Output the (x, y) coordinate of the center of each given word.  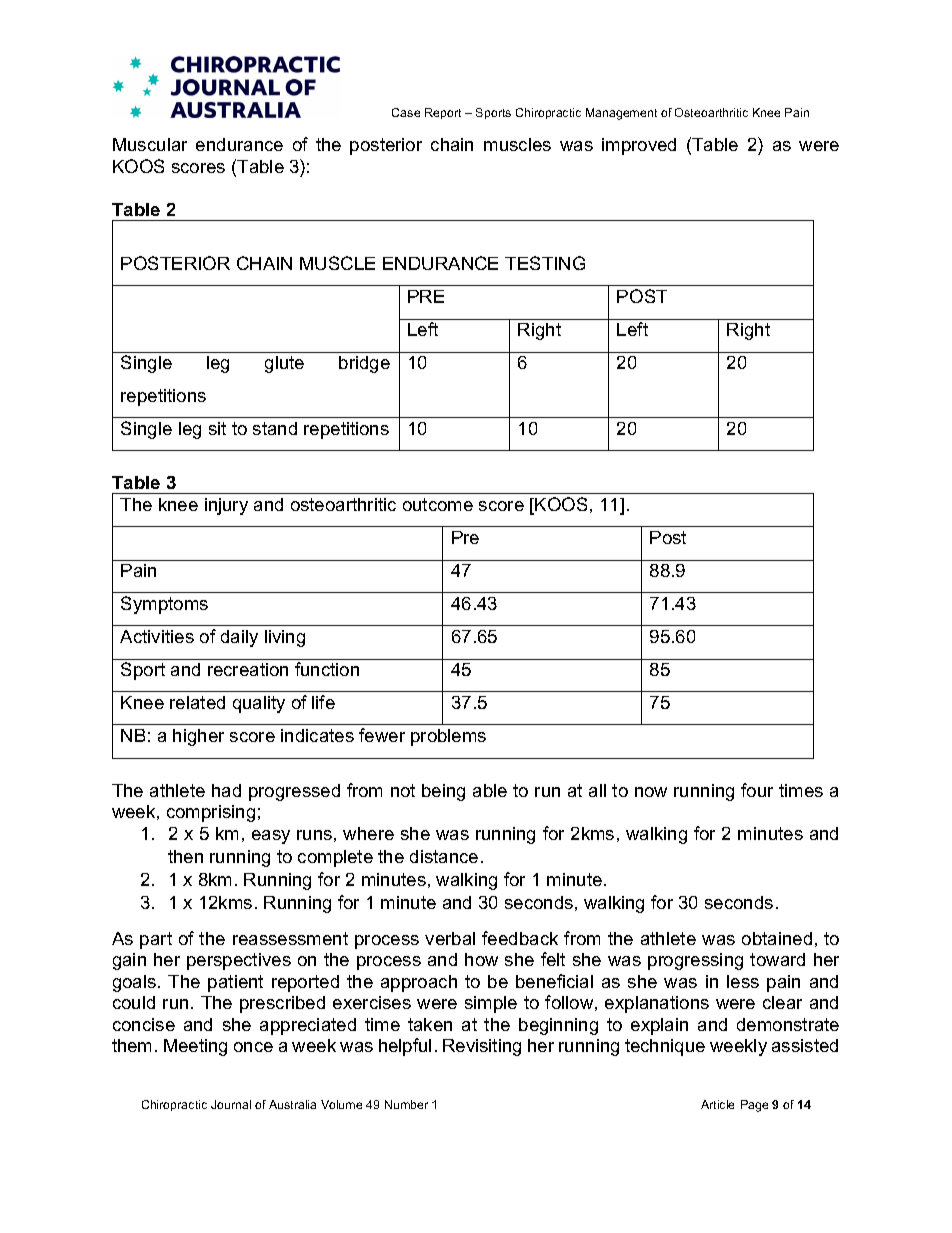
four (757, 790)
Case (406, 112)
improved (639, 146)
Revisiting (482, 1047)
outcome (438, 504)
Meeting (195, 1047)
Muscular (150, 144)
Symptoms (164, 605)
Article (717, 1104)
